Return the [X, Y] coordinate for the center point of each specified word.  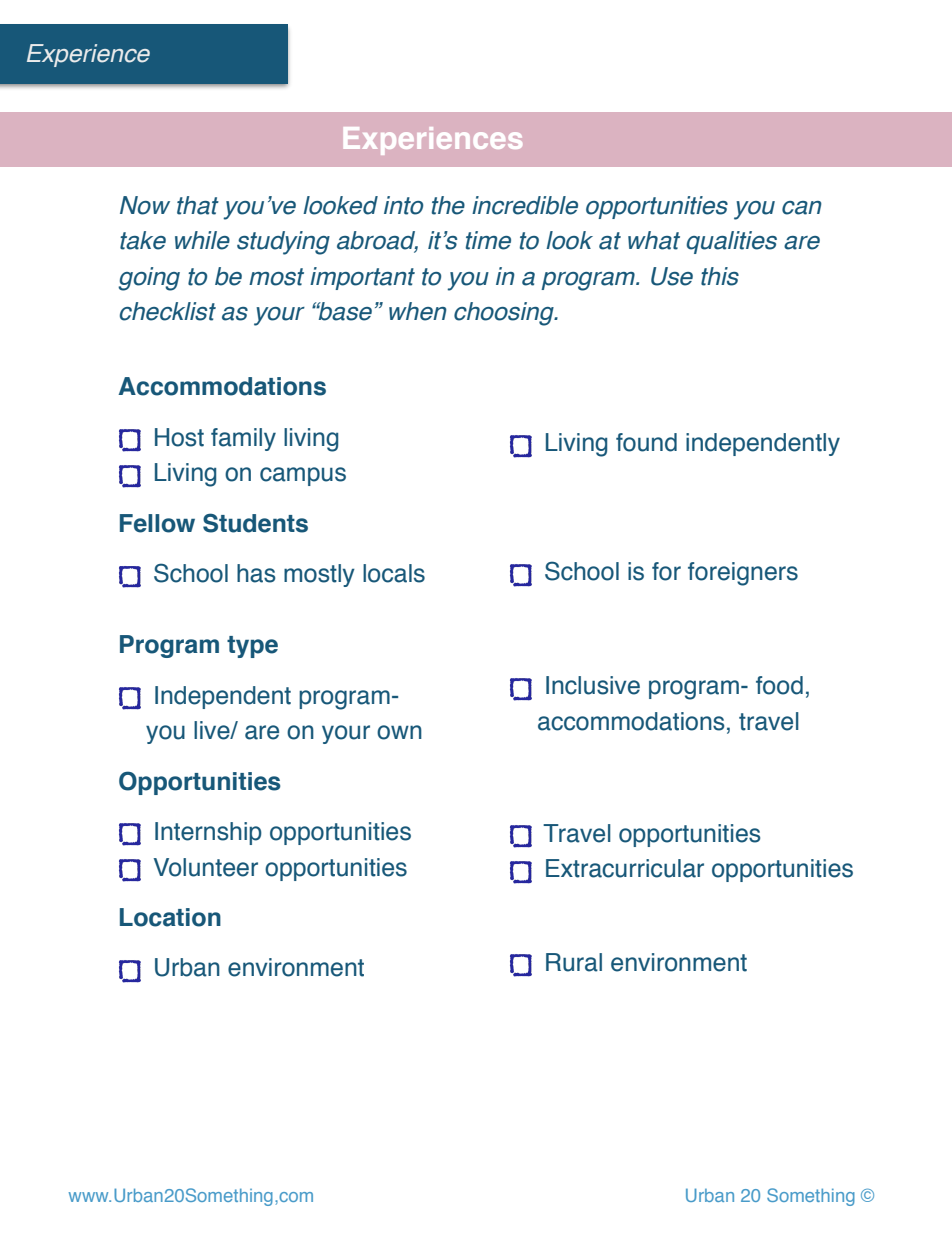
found [646, 442]
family [243, 439]
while [202, 240]
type [252, 647]
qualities [731, 242]
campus [303, 476]
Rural [574, 962]
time [488, 240]
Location [170, 917]
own [399, 732]
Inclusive [593, 685]
